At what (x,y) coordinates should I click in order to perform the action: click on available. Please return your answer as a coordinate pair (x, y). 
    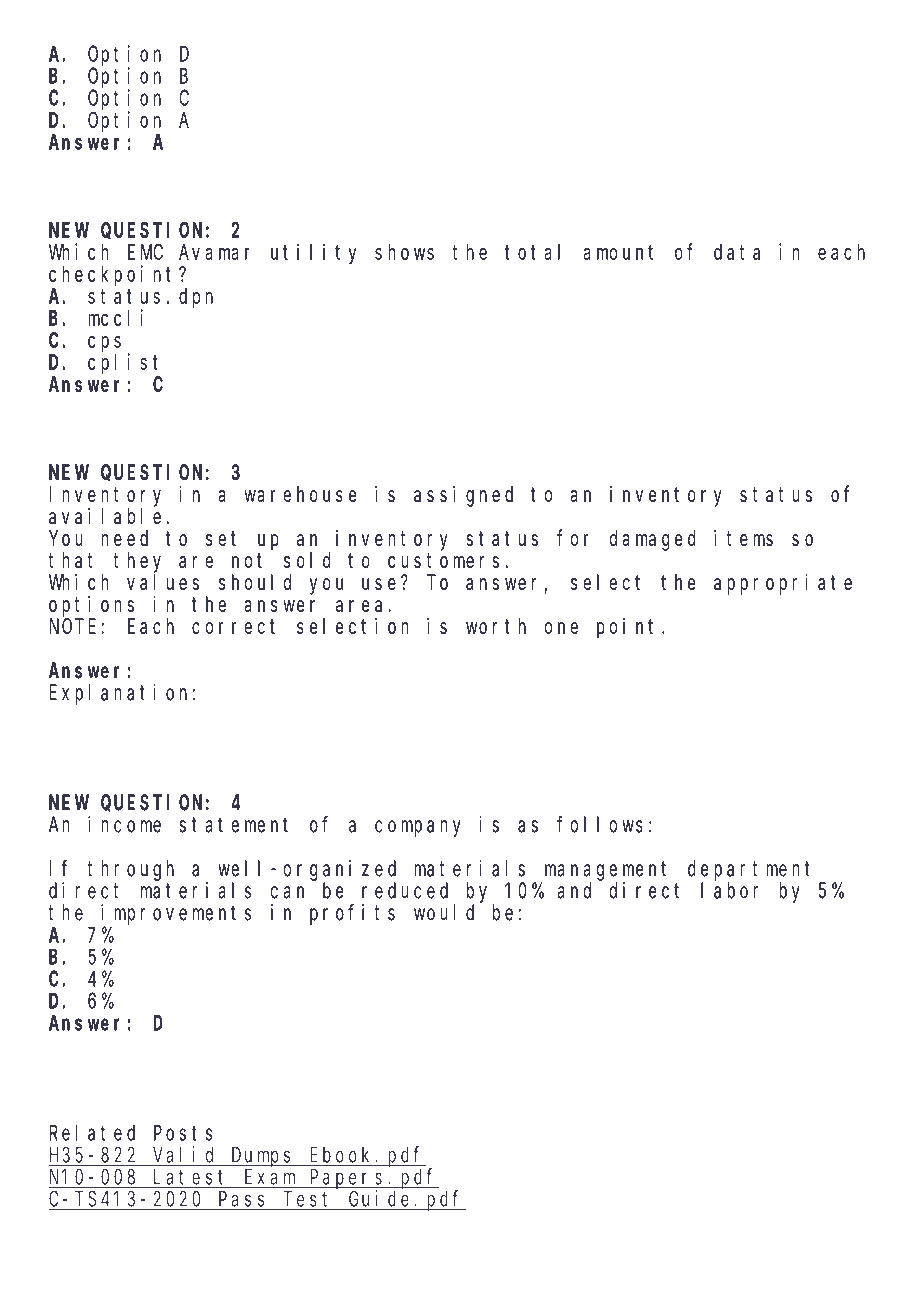
    Looking at the image, I should click on (105, 516).
